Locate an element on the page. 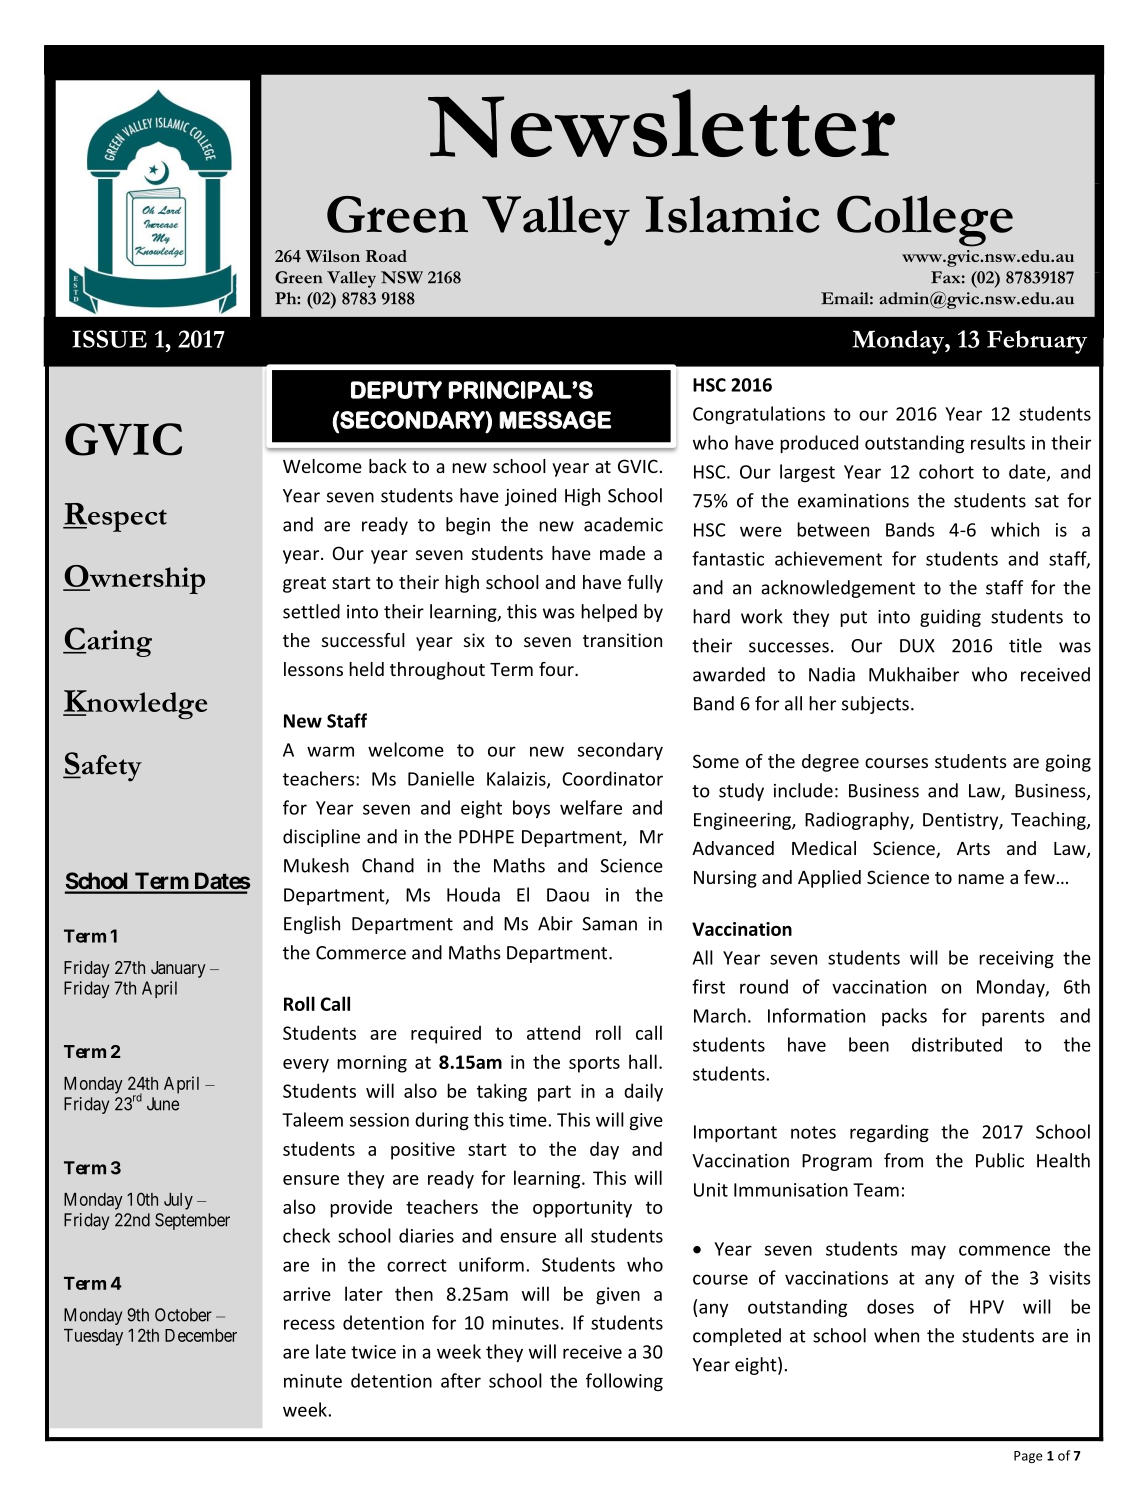  Wilson is located at coordinates (333, 256).
